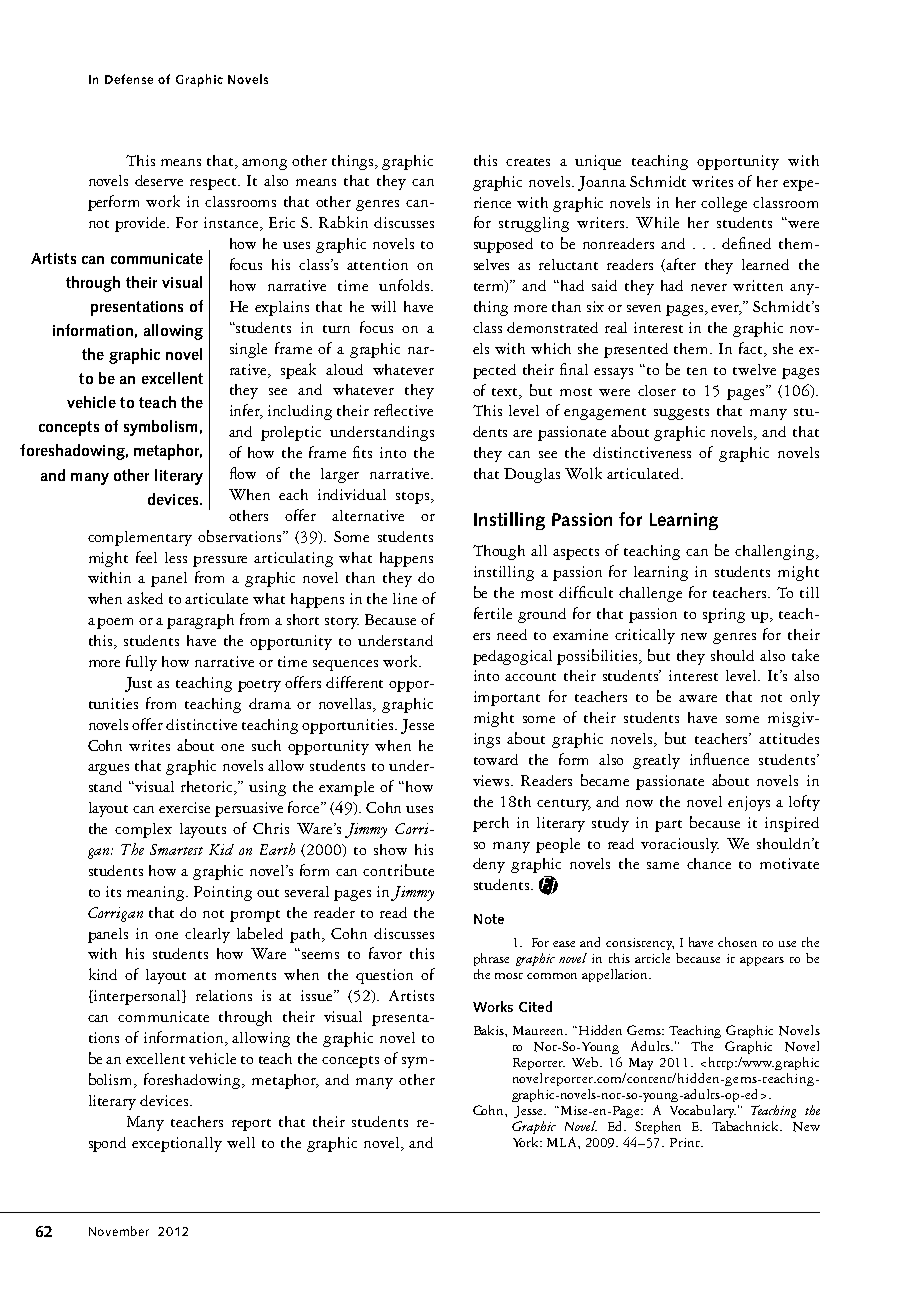  What do you see at coordinates (243, 473) in the page?
I see `flow` at bounding box center [243, 473].
